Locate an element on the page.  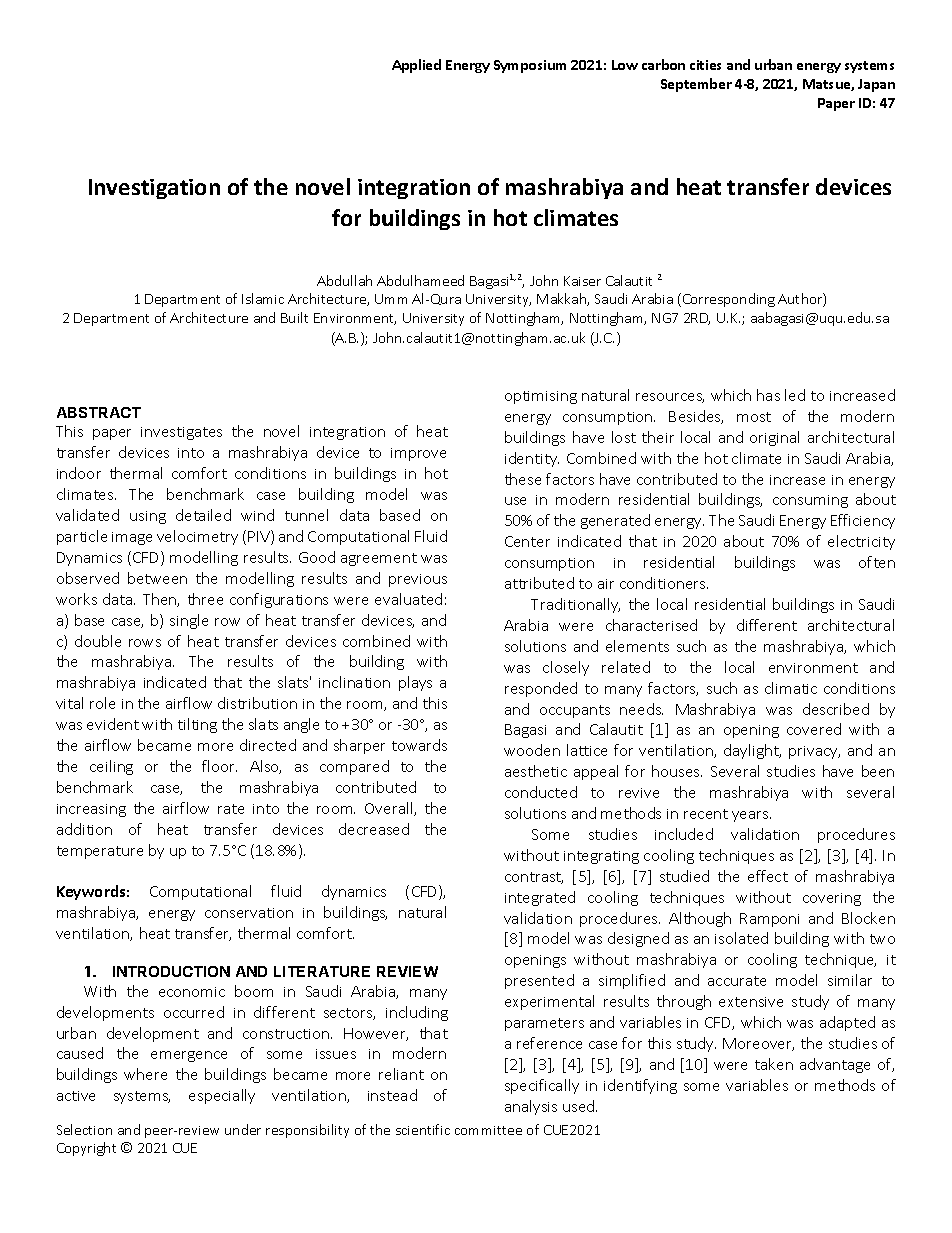
especially is located at coordinates (222, 1096).
